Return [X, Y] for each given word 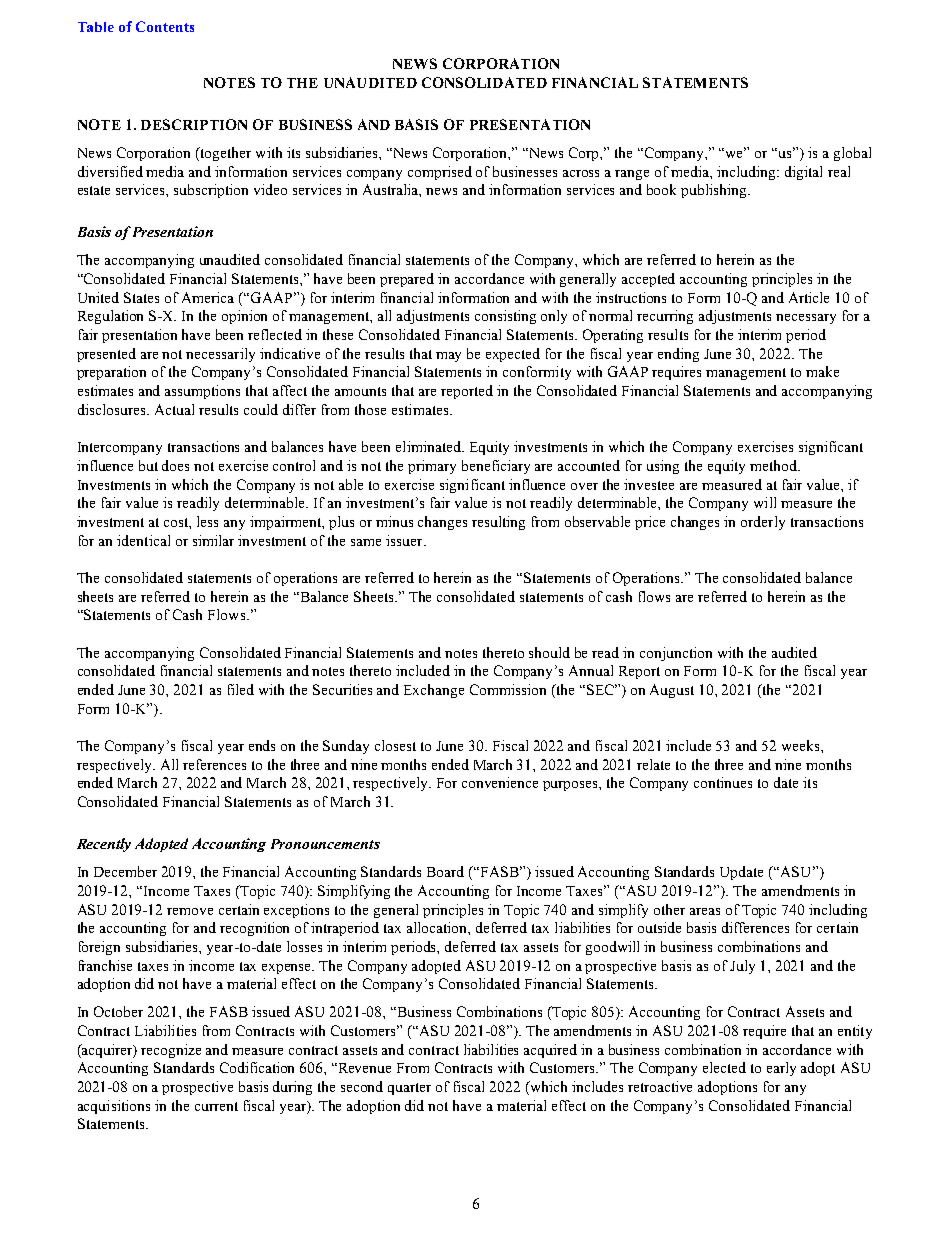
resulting [498, 523]
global [852, 154]
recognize [171, 1051]
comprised [440, 173]
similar [213, 540]
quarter [409, 1089]
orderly [763, 523]
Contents [165, 26]
